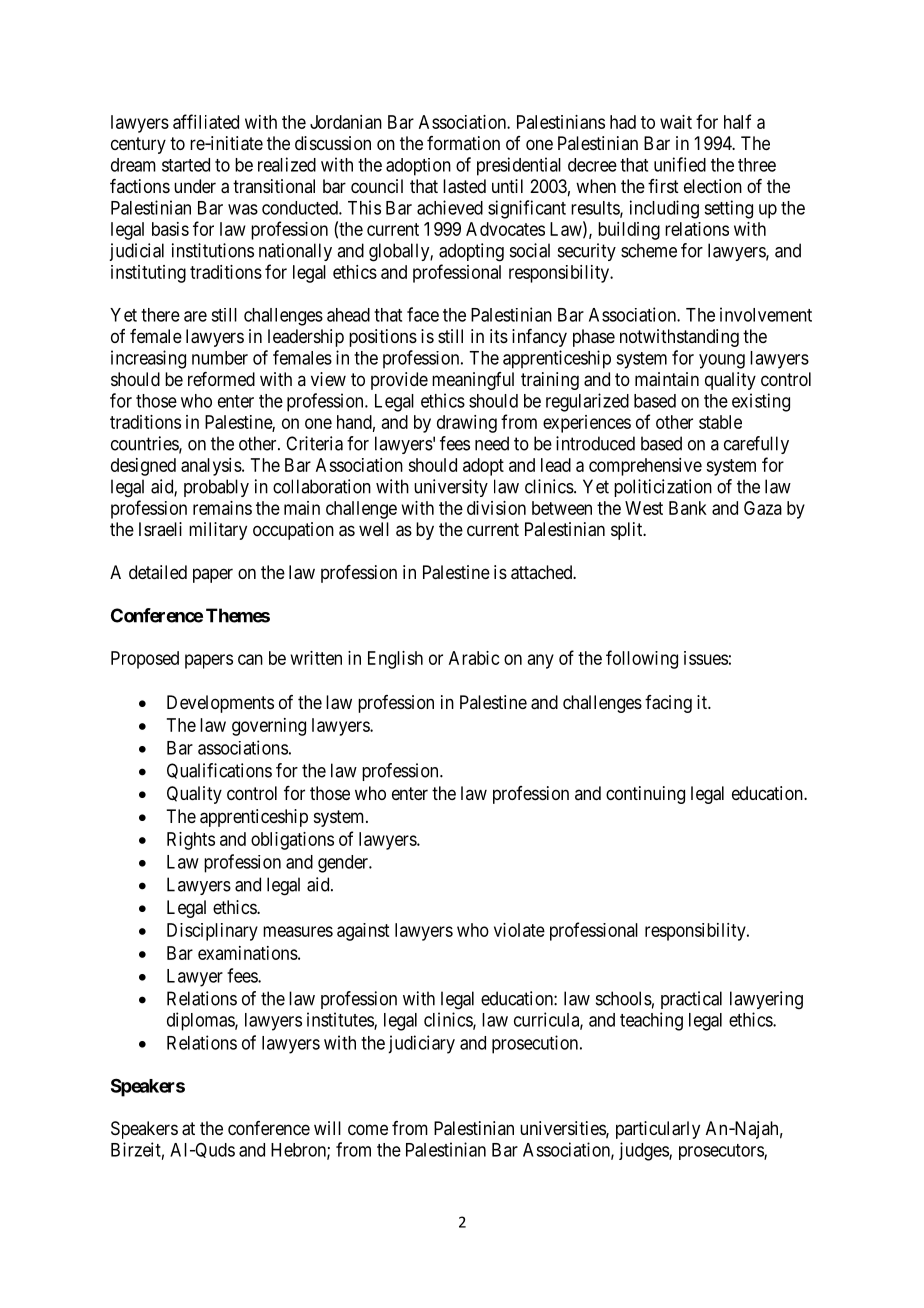  I want to click on Proposed, so click(145, 660).
